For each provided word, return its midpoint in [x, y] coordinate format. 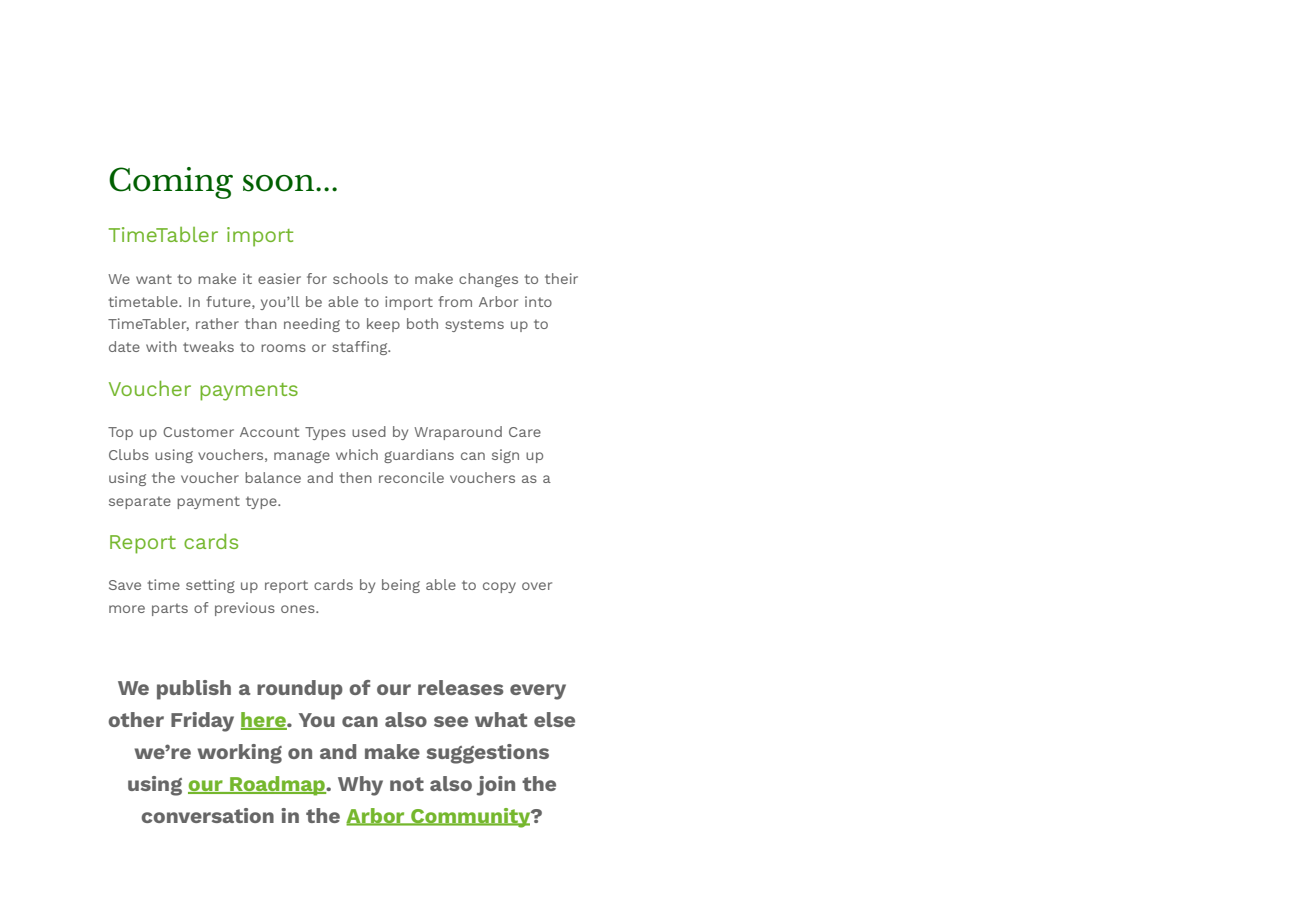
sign [505, 456]
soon [280, 183]
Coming [171, 183]
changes [488, 280]
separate [140, 503]
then [355, 477]
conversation [207, 815]
